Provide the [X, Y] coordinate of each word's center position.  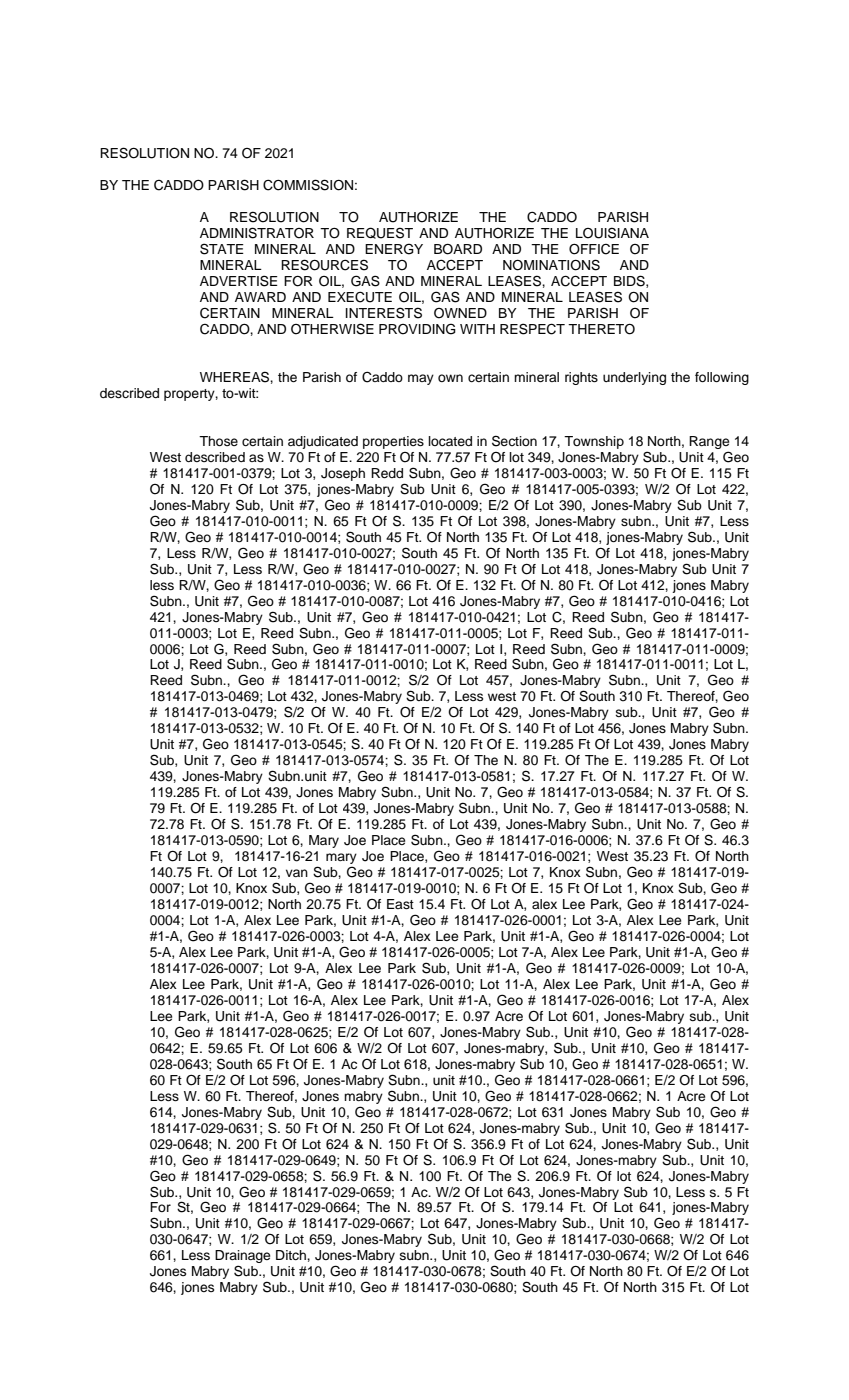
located [450, 441]
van [297, 873]
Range [709, 442]
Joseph [343, 474]
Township [594, 442]
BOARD [458, 249]
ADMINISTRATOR [257, 233]
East [400, 904]
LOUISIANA [612, 233]
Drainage [242, 1258]
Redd [387, 473]
